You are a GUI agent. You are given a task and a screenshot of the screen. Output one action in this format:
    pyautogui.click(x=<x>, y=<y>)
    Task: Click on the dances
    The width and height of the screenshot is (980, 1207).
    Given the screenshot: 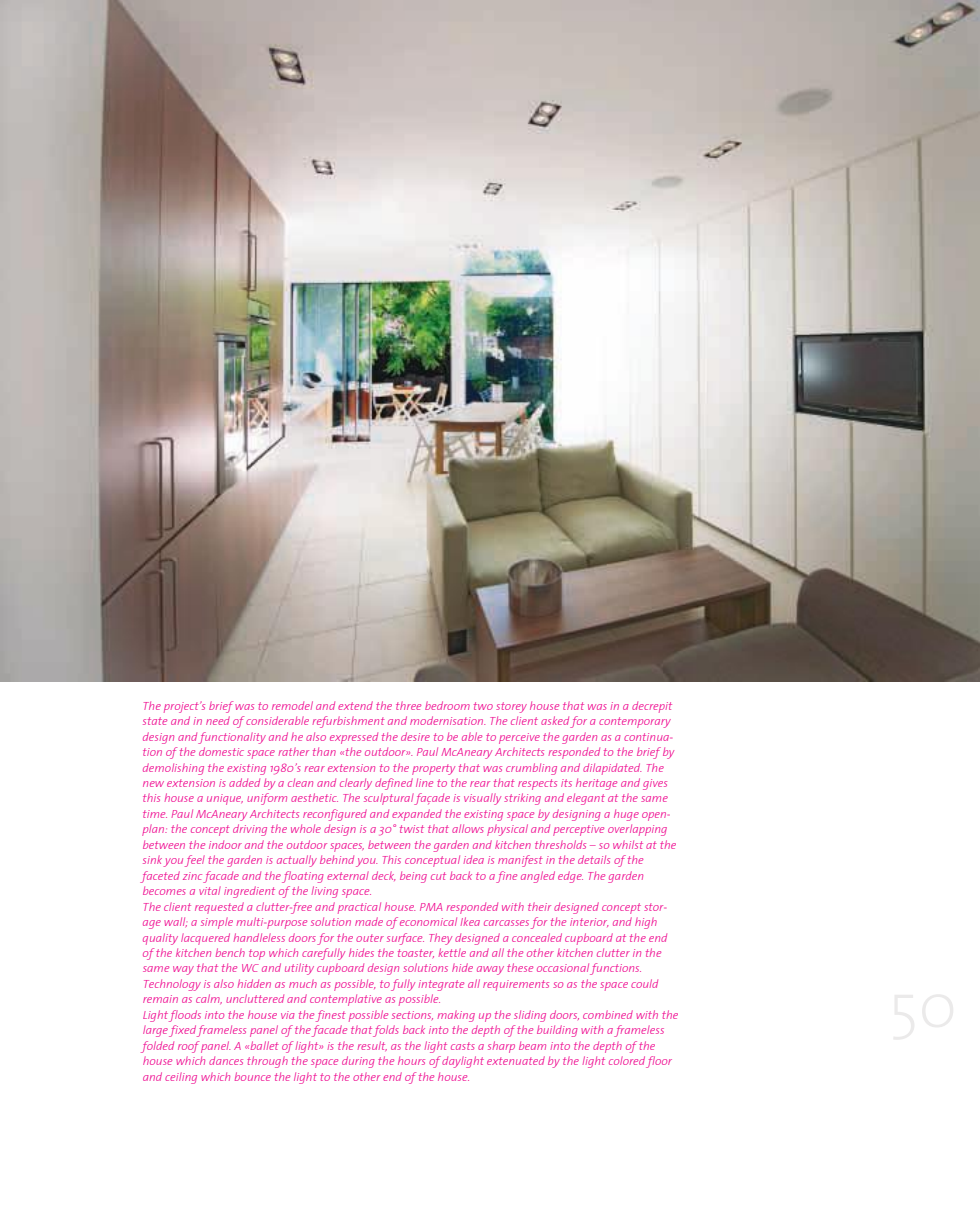 What is the action you would take?
    pyautogui.click(x=226, y=1061)
